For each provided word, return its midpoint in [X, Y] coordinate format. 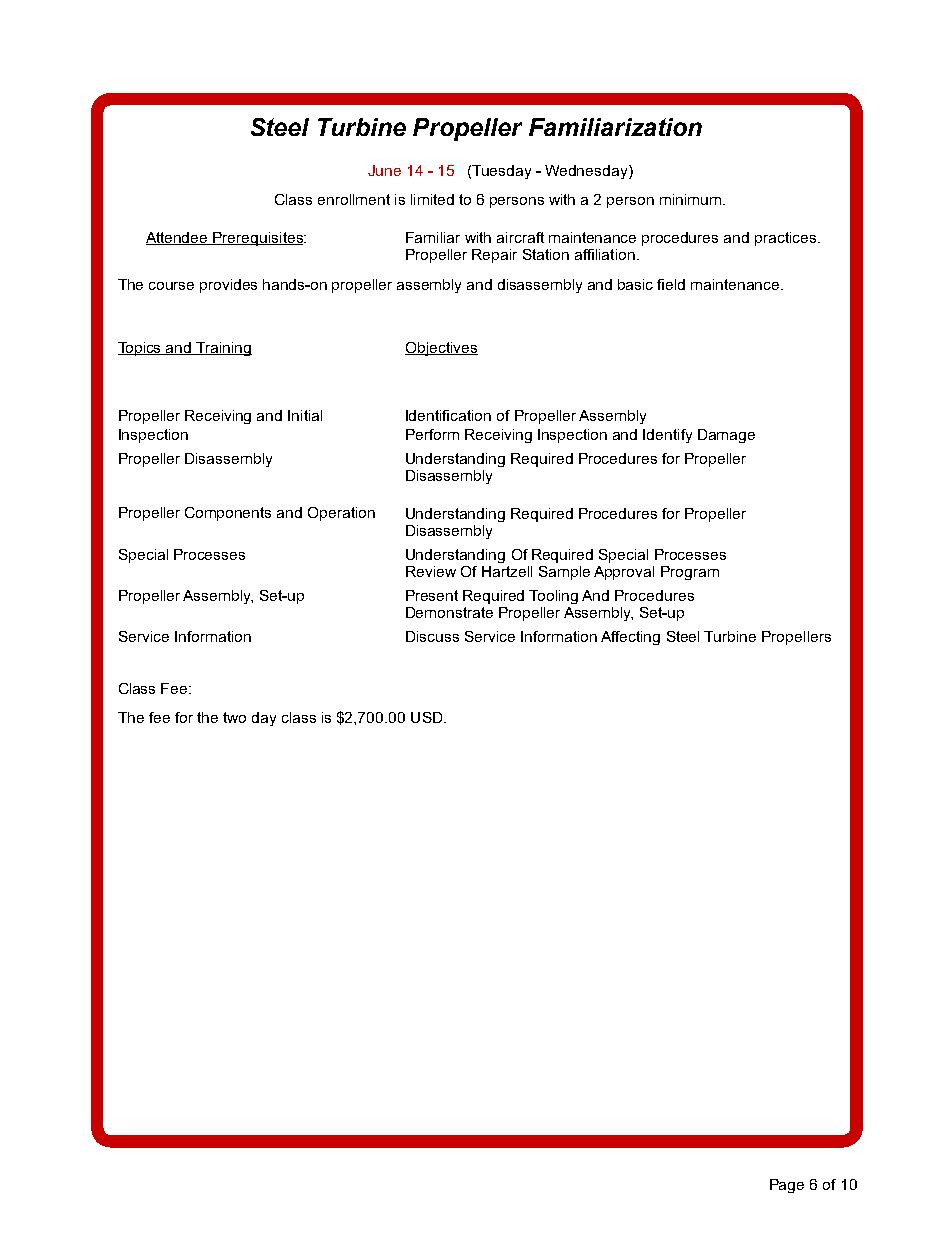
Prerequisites [258, 239]
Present [432, 595]
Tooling [553, 597]
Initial [305, 415]
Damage [726, 436]
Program [690, 573]
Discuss [432, 636]
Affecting [630, 638]
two [234, 717]
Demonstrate [449, 612]
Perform [432, 434]
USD [428, 717]
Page [787, 1186]
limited [432, 199]
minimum [692, 199]
